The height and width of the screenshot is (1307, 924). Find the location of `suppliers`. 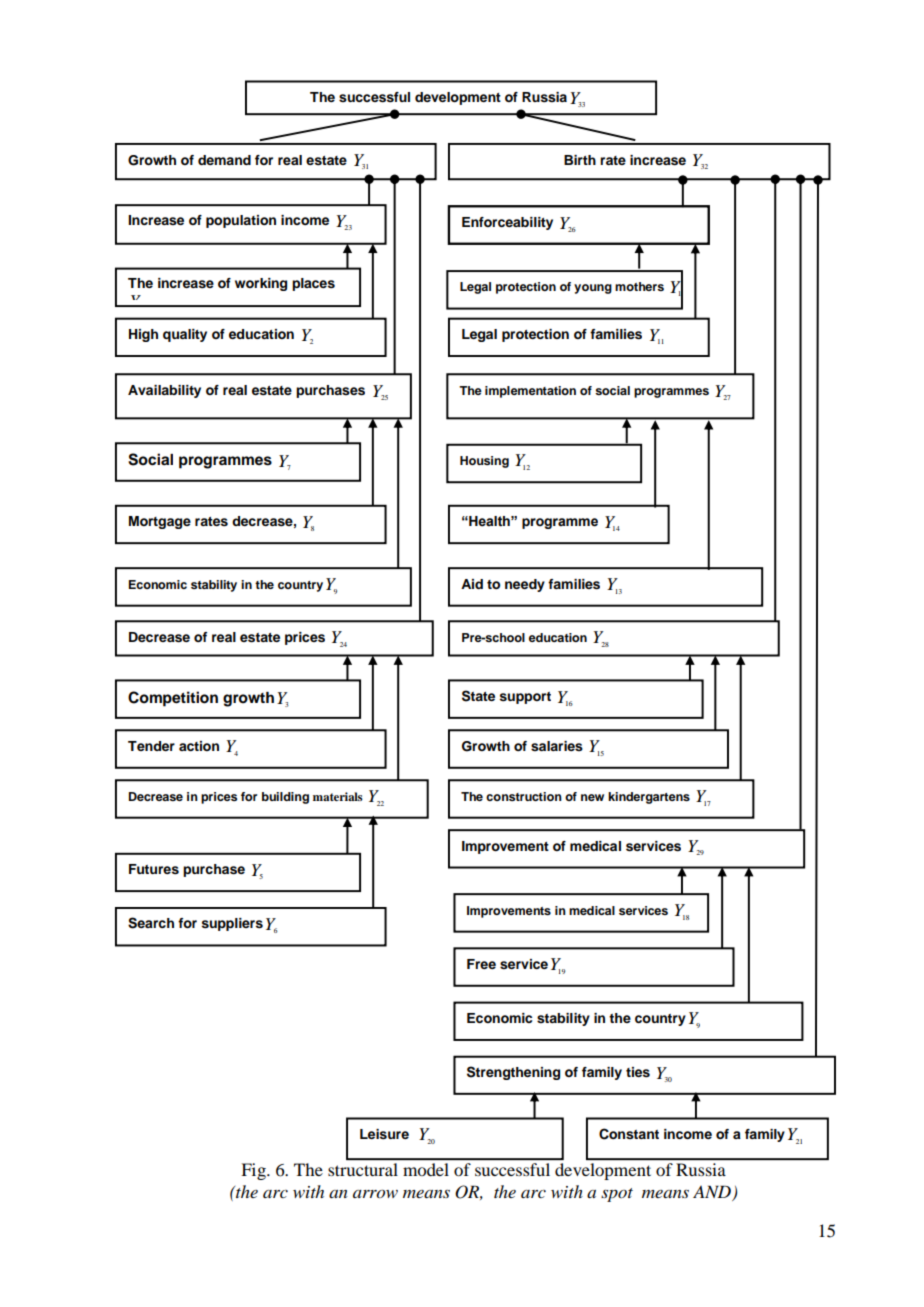

suppliers is located at coordinates (232, 924).
